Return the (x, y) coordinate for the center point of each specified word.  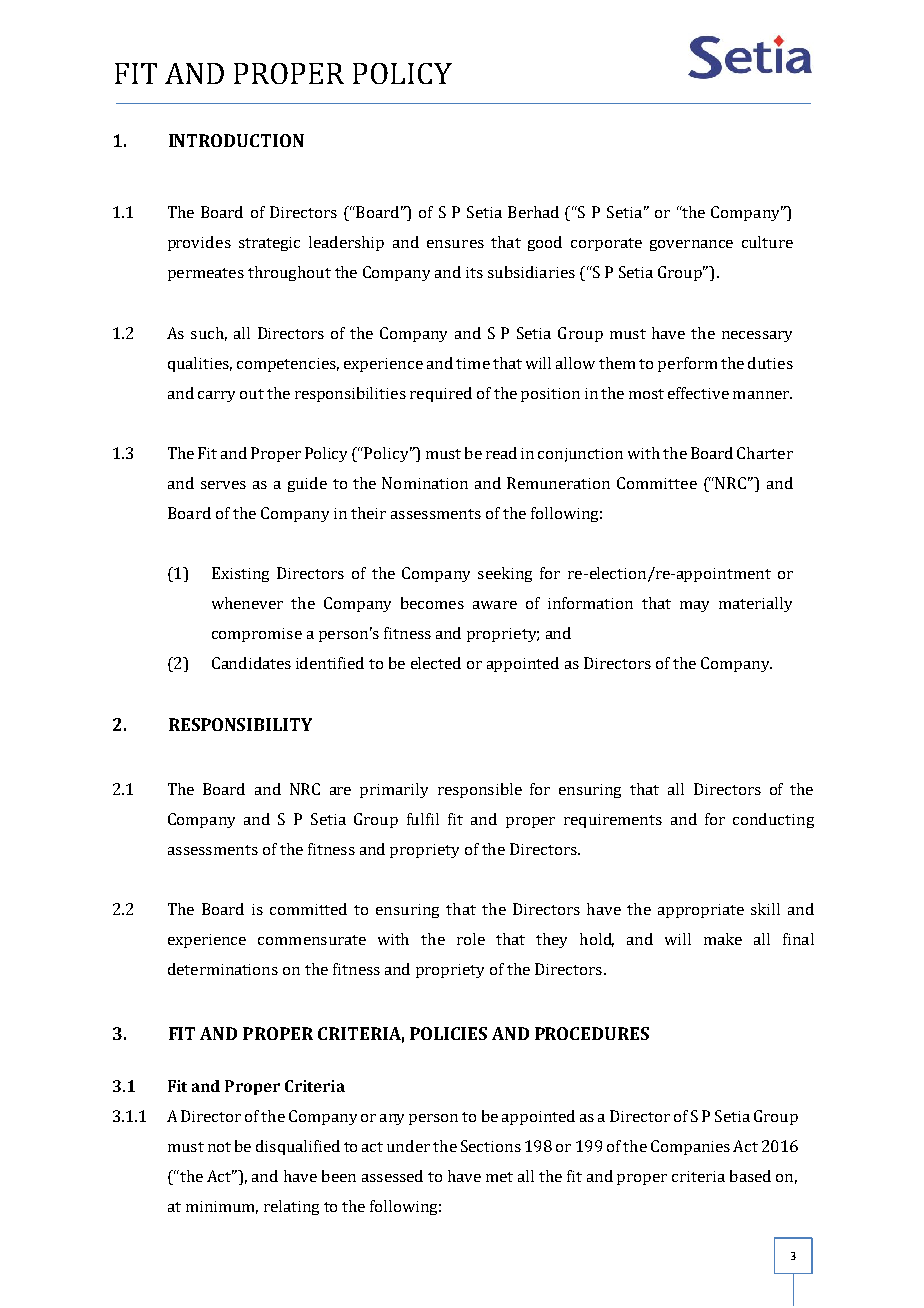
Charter (765, 453)
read (501, 453)
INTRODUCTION (236, 140)
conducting (773, 820)
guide (307, 484)
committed (308, 909)
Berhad (533, 212)
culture (767, 242)
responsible (480, 790)
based (750, 1176)
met (499, 1177)
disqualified (298, 1147)
